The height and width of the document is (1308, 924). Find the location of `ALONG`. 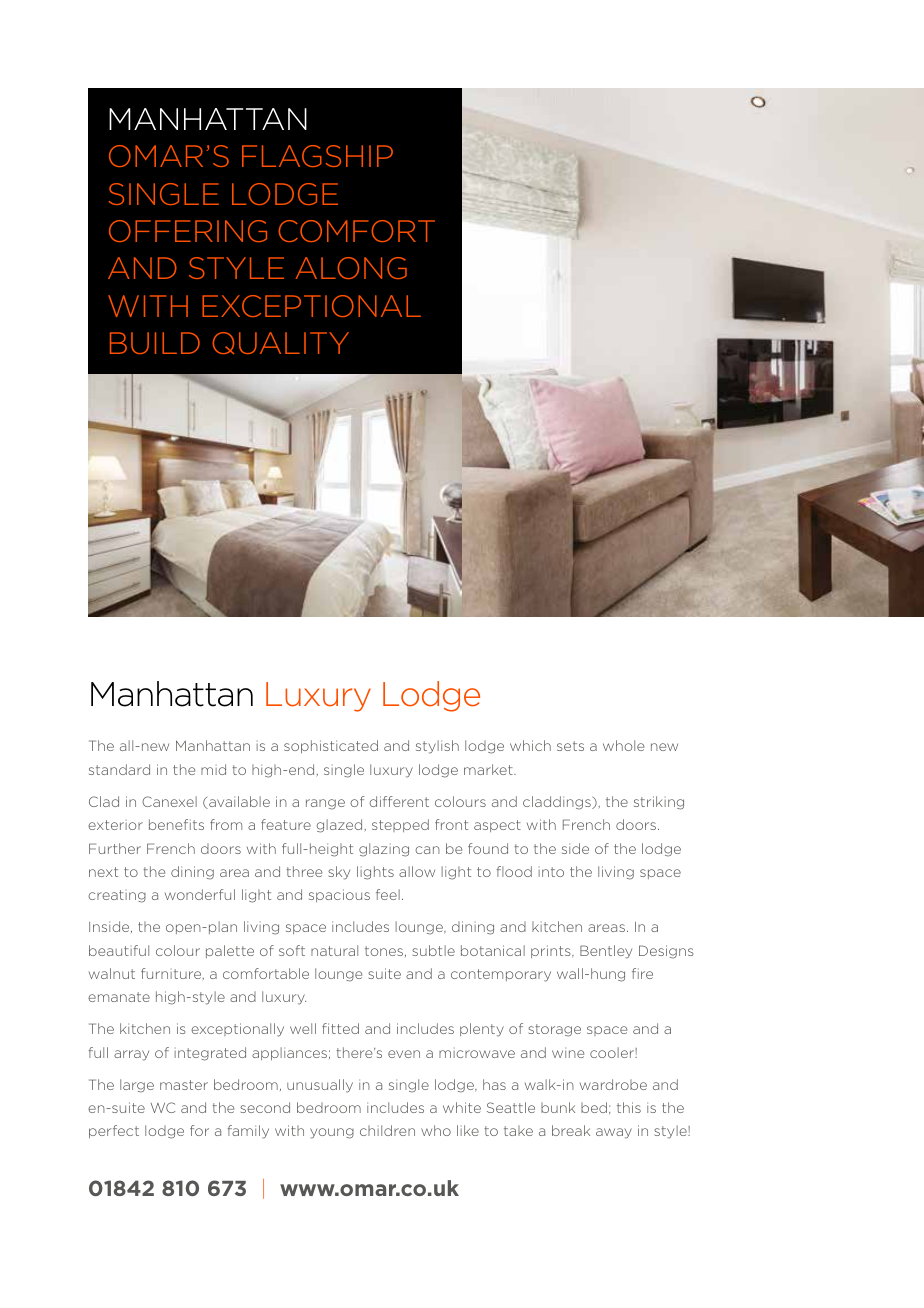

ALONG is located at coordinates (351, 268).
